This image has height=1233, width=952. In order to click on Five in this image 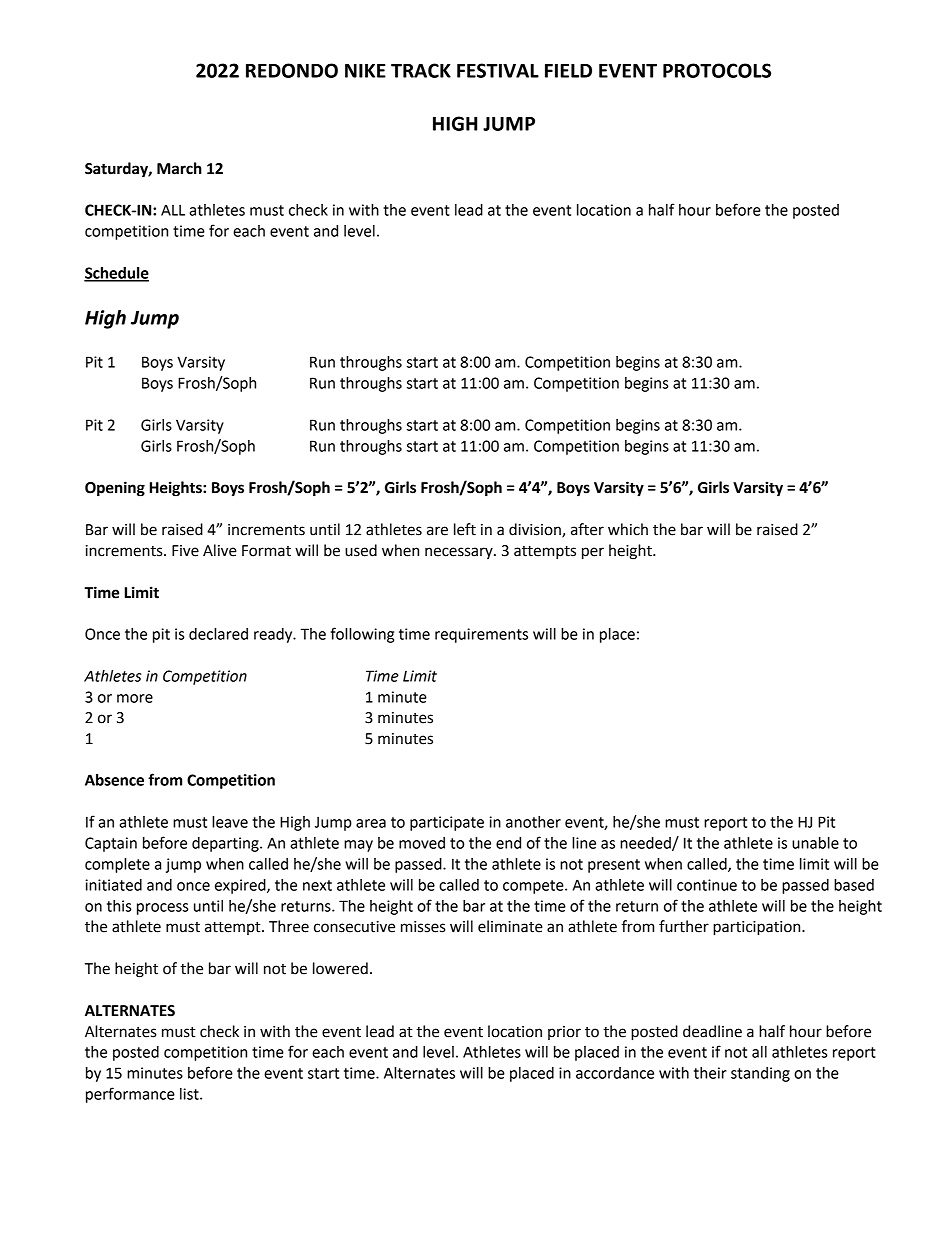, I will do `click(185, 551)`.
